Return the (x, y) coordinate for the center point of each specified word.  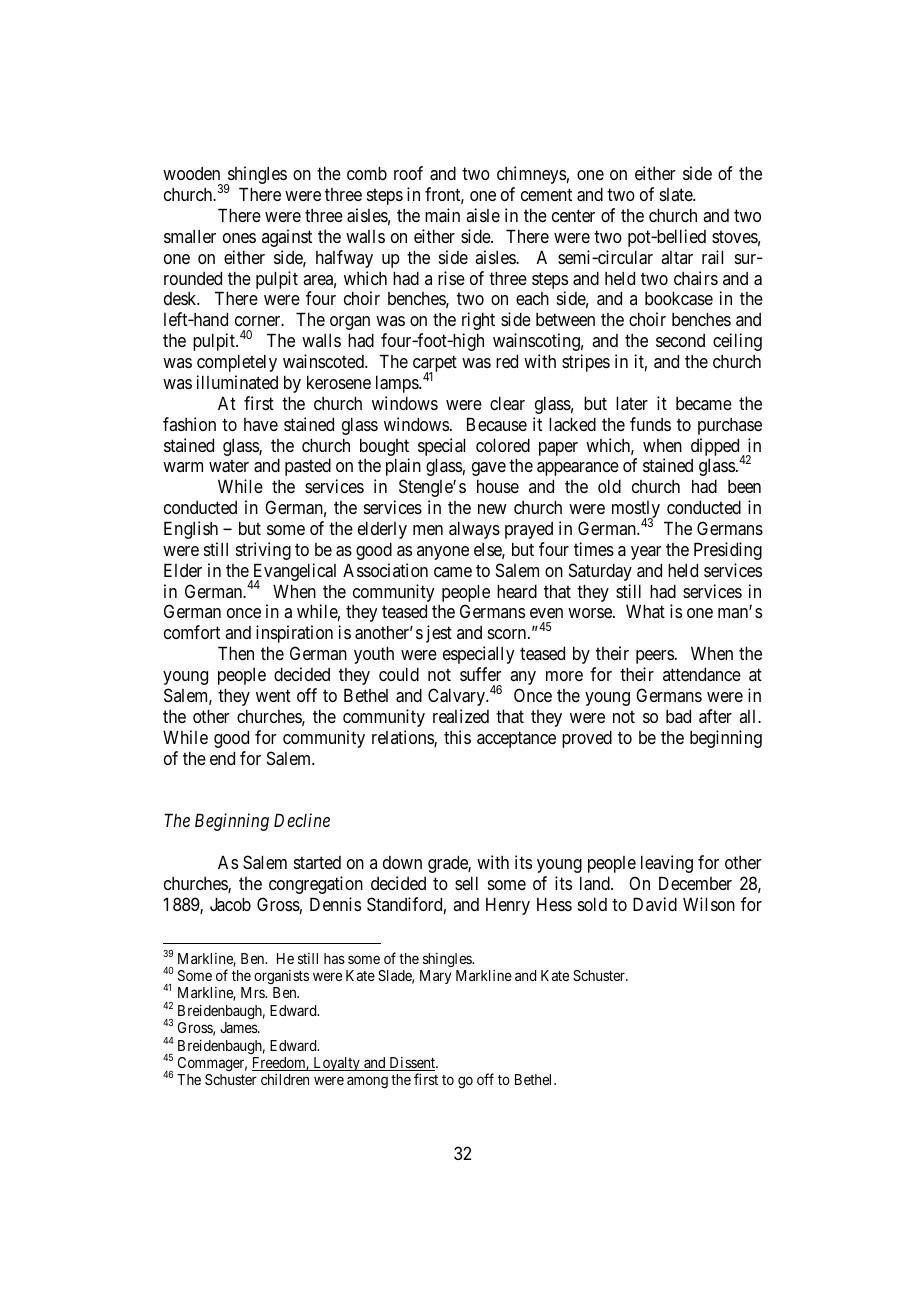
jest (439, 634)
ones (239, 238)
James (239, 1027)
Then (236, 653)
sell (466, 883)
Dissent (412, 1064)
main (442, 215)
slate (677, 194)
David (655, 904)
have (261, 424)
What (645, 611)
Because (497, 424)
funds (650, 424)
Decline (302, 820)
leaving (667, 864)
